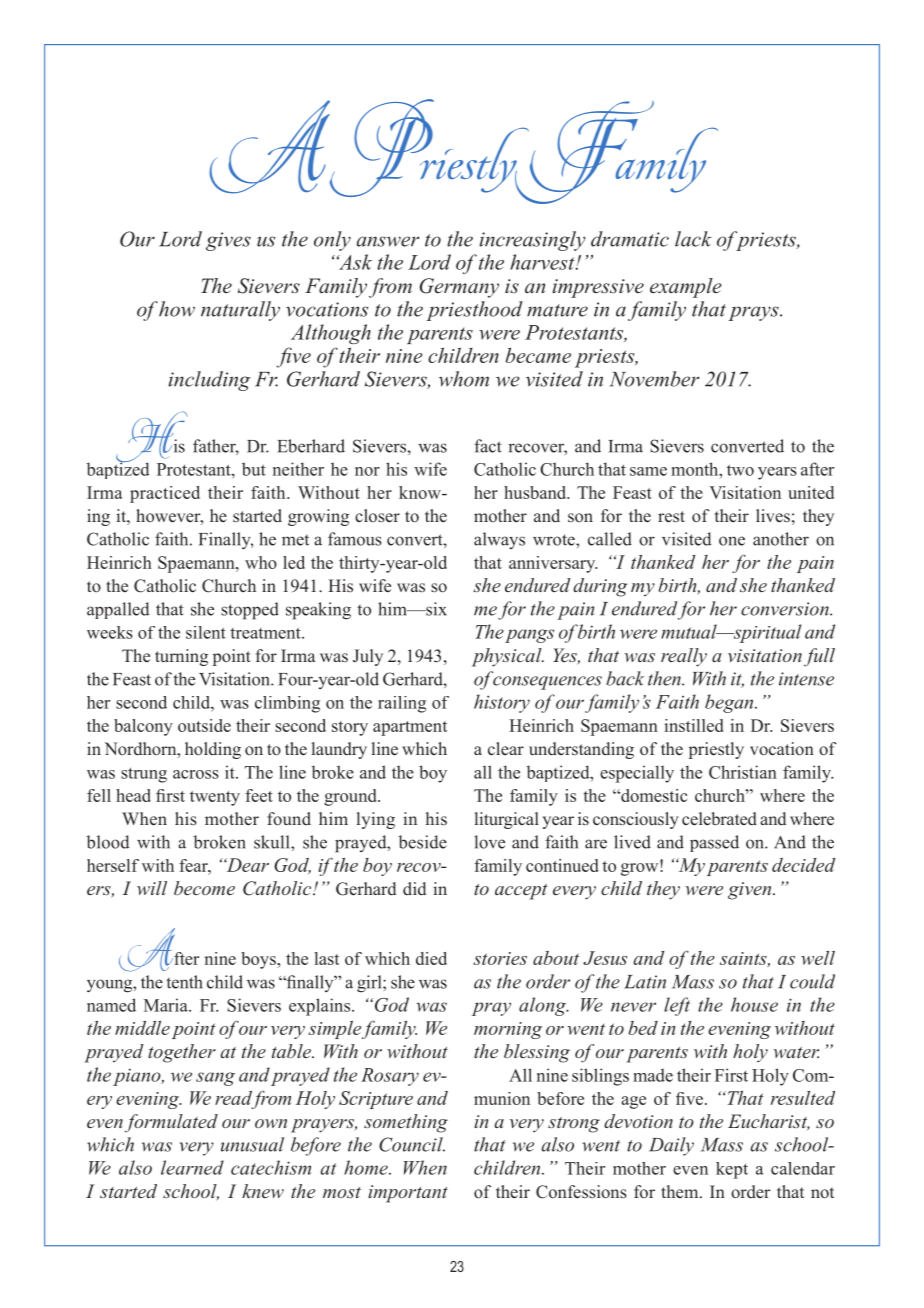 Image resolution: width=924 pixels, height=1308 pixels. Describe the element at coordinates (489, 842) in the image. I see `love` at that location.
